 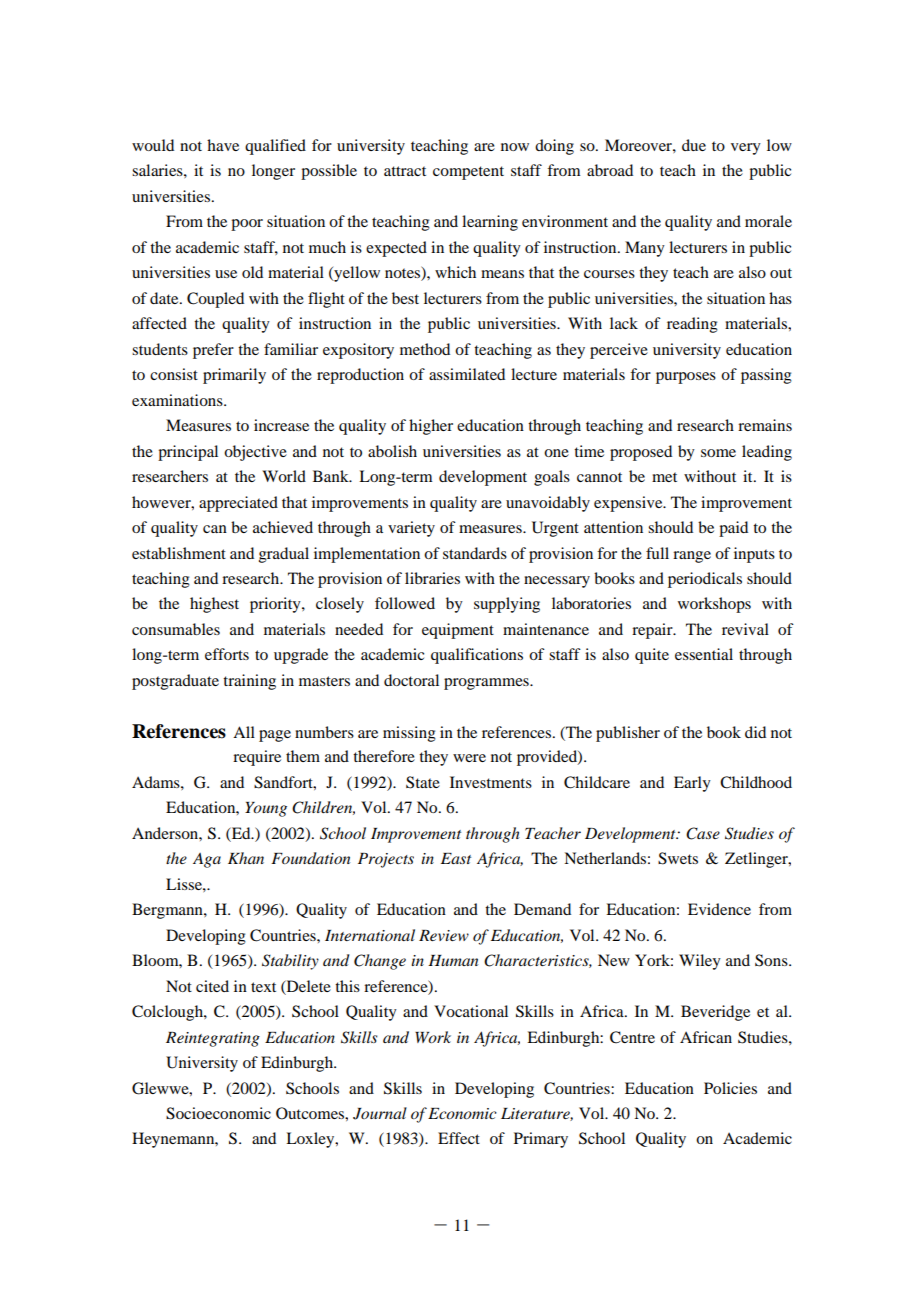 What do you see at coordinates (238, 504) in the screenshot?
I see `appreciated` at bounding box center [238, 504].
